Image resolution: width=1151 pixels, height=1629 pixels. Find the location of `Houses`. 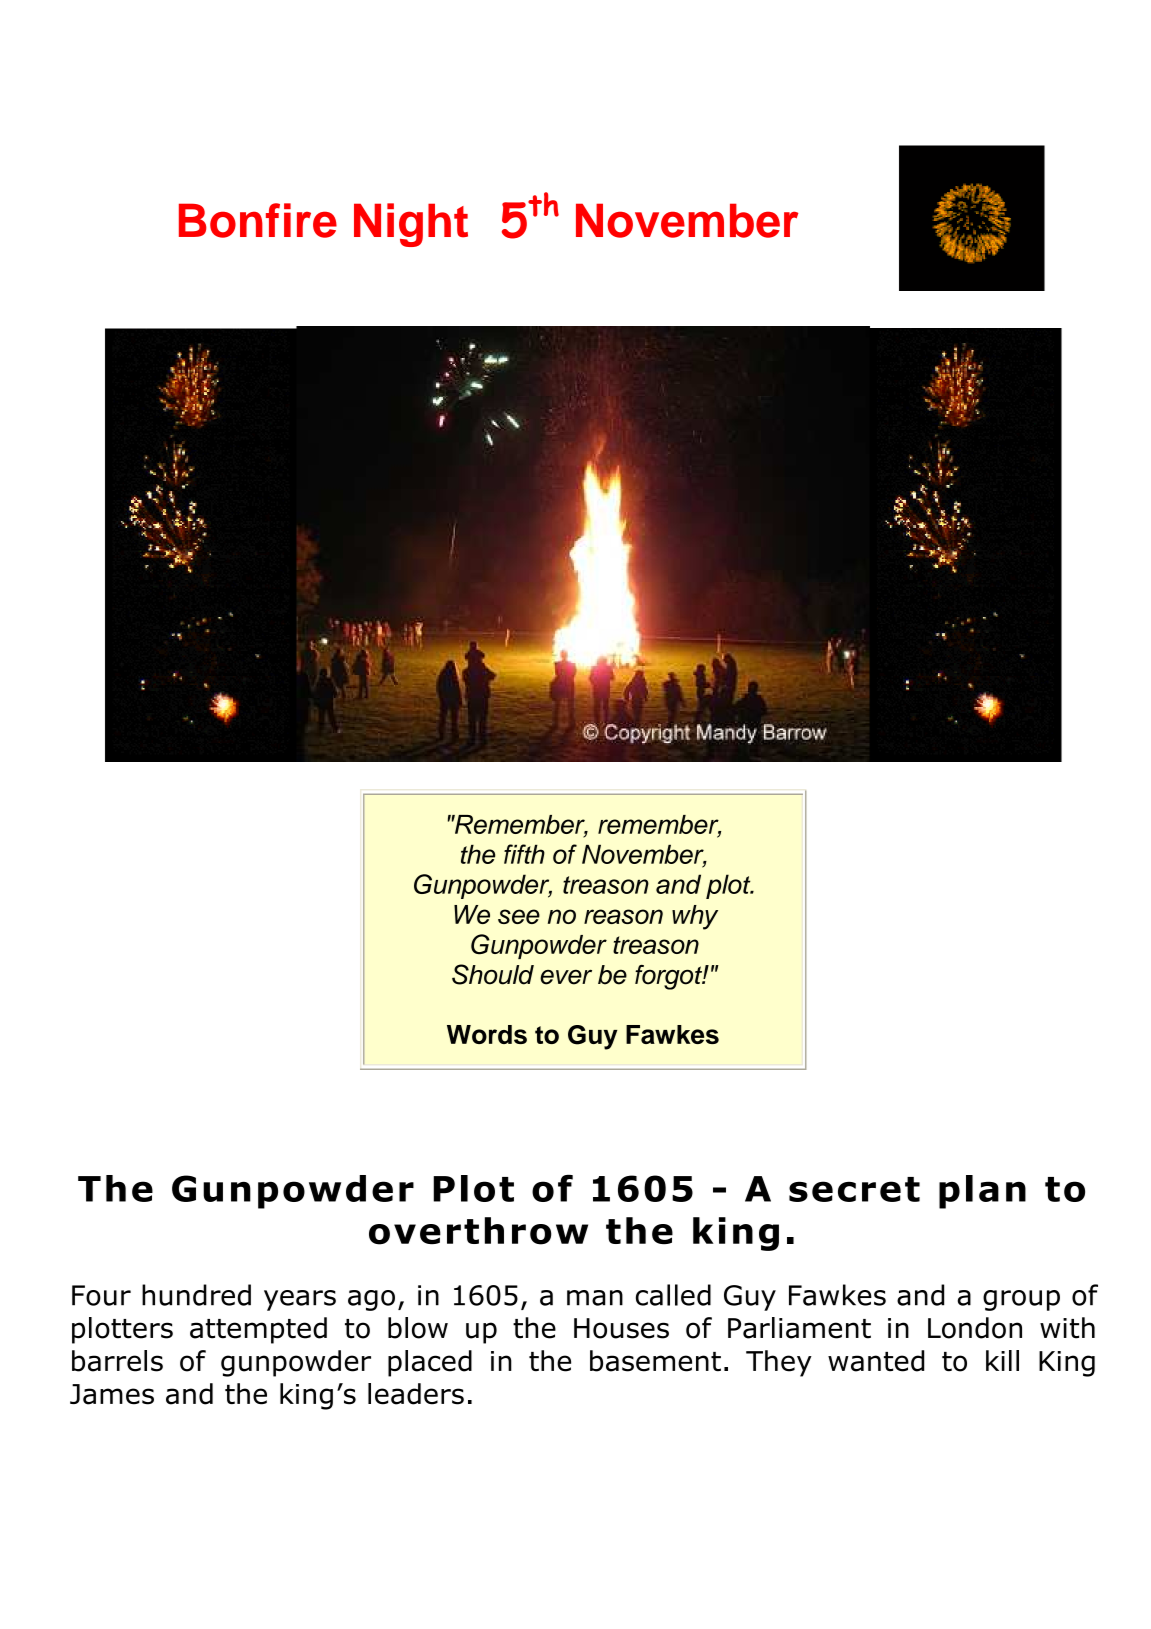

Houses is located at coordinates (621, 1328).
